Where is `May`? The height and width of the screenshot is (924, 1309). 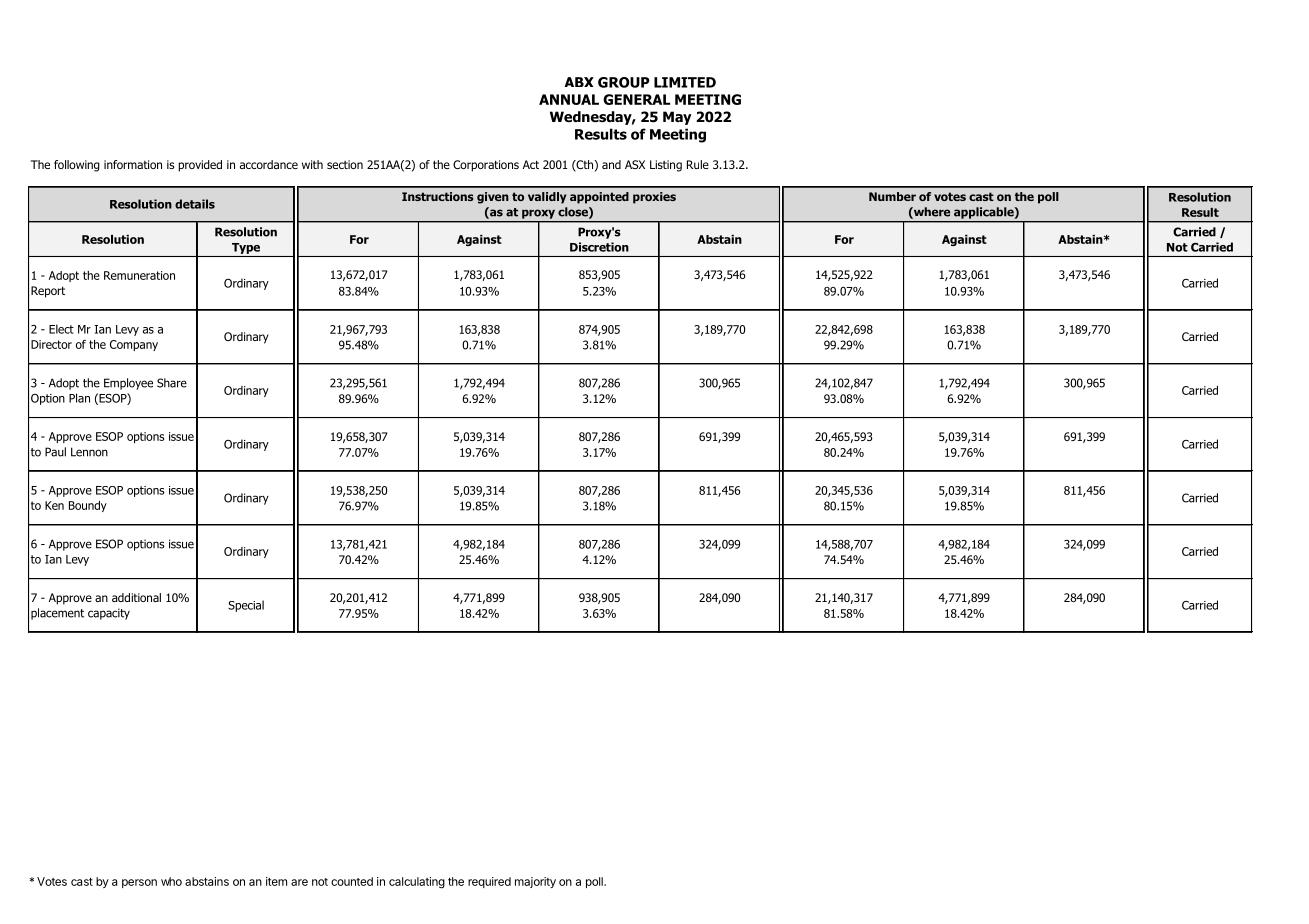
May is located at coordinates (677, 118).
